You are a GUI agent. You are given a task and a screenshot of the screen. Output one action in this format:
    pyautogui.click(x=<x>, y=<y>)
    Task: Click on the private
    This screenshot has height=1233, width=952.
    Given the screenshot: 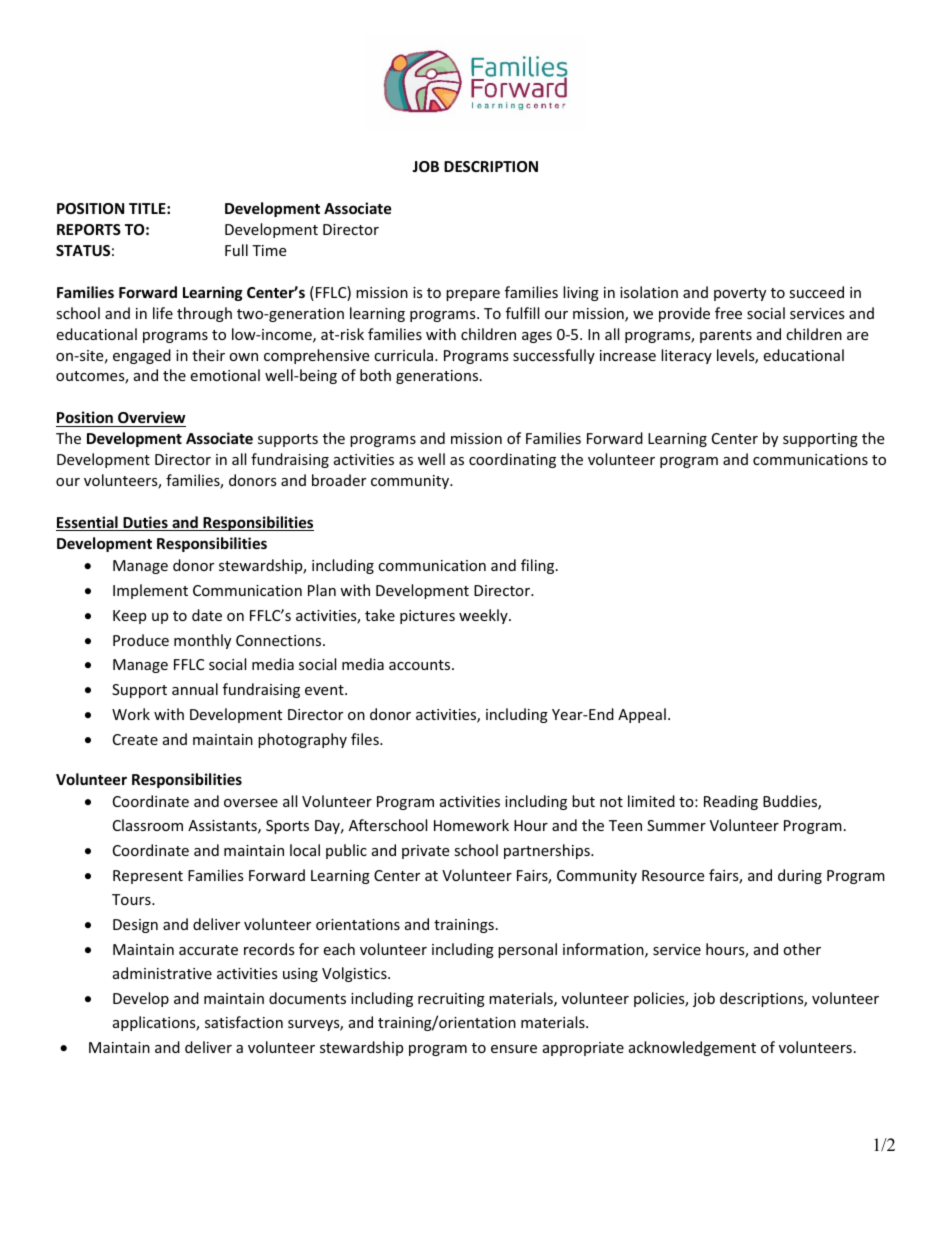 What is the action you would take?
    pyautogui.click(x=425, y=852)
